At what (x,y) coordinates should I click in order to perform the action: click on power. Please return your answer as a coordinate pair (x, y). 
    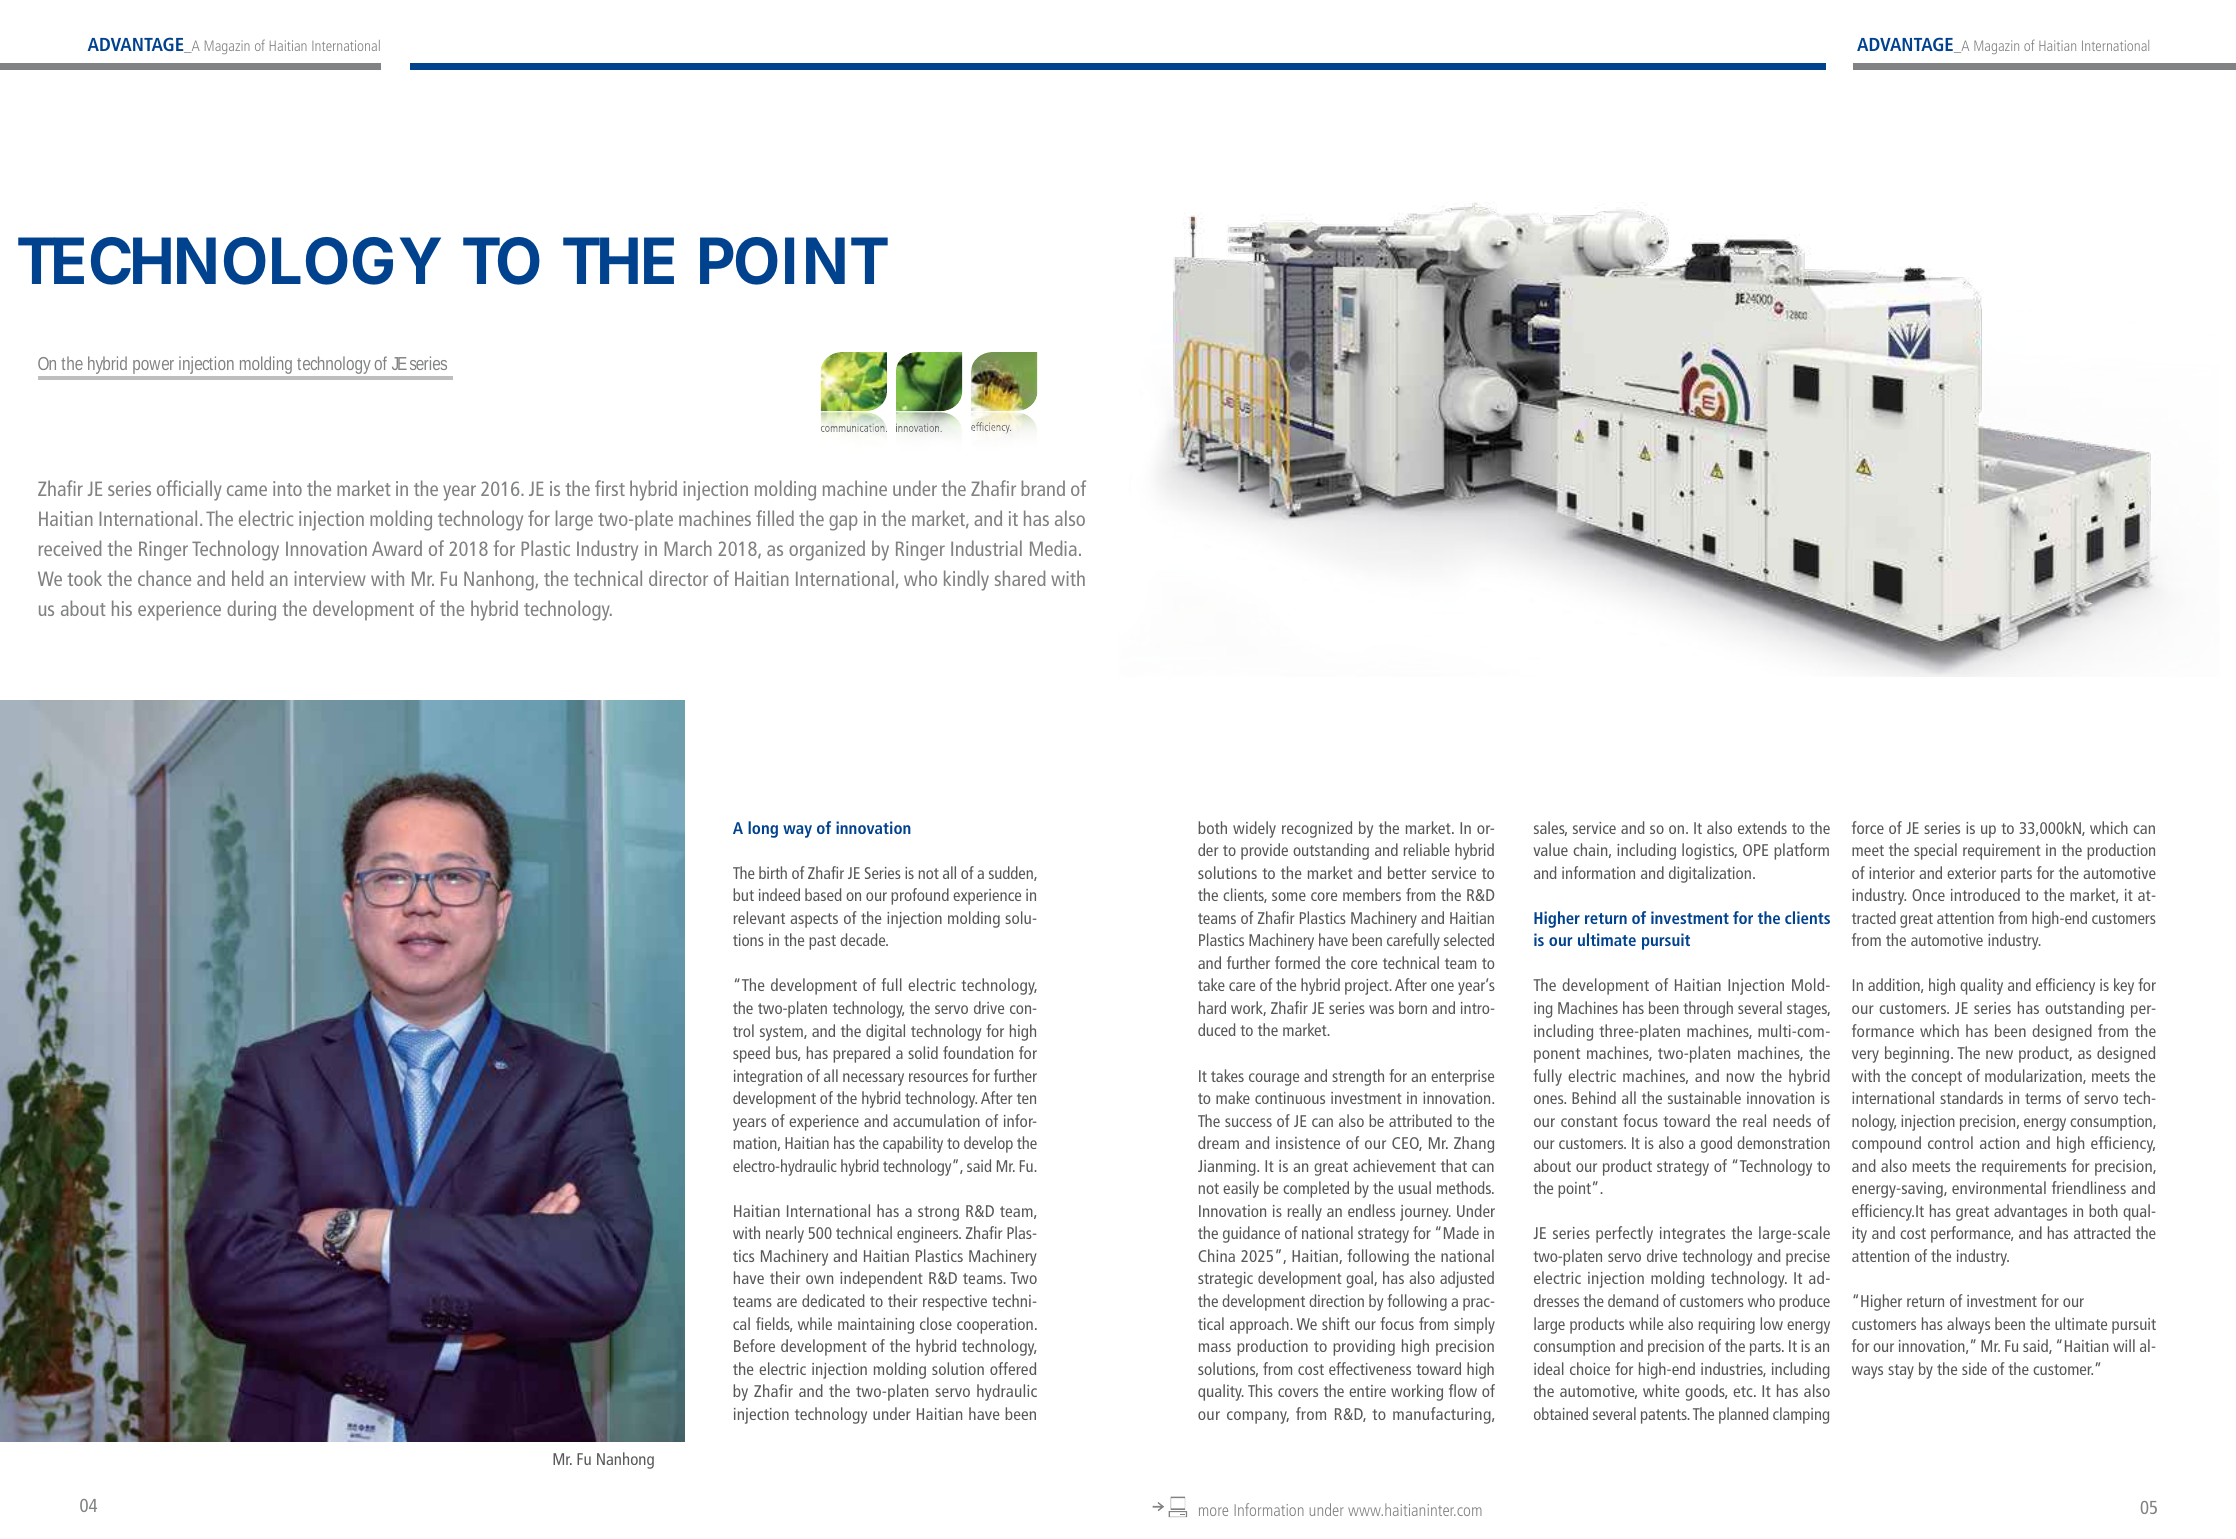
    Looking at the image, I should click on (153, 366).
